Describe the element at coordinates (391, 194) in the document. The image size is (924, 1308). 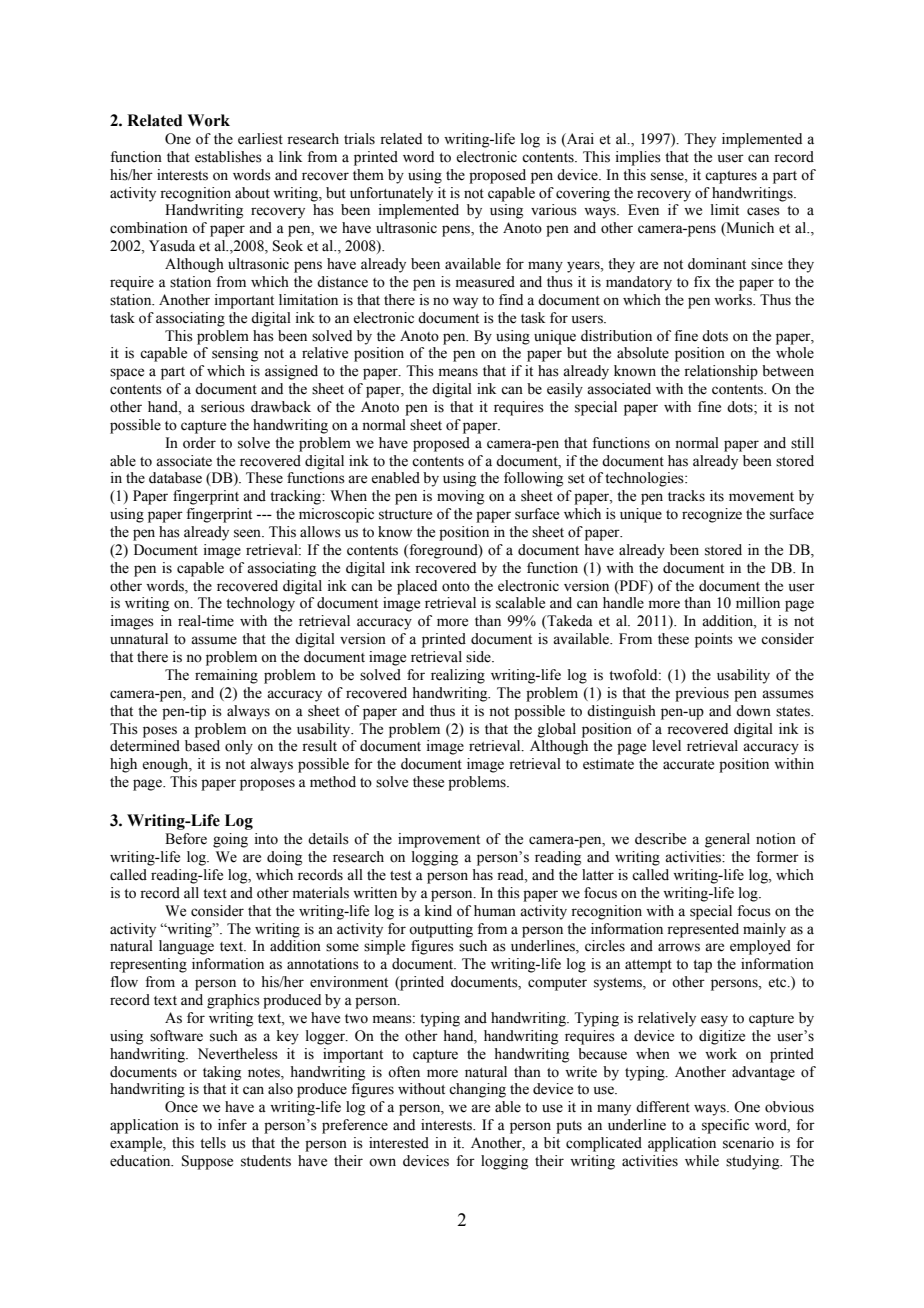
I see `unfortunately` at that location.
